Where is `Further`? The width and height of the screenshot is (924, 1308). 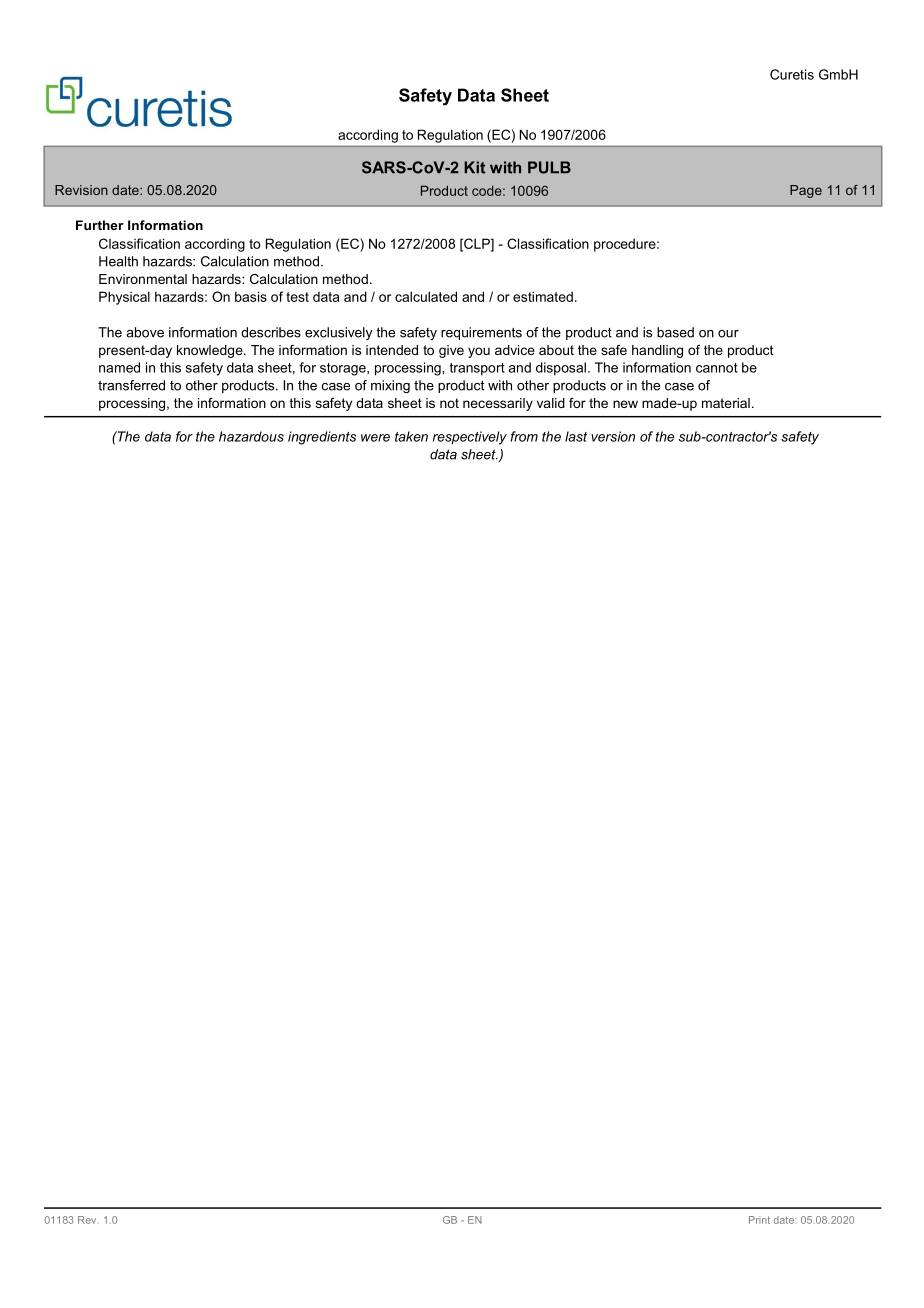
Further is located at coordinates (100, 225).
